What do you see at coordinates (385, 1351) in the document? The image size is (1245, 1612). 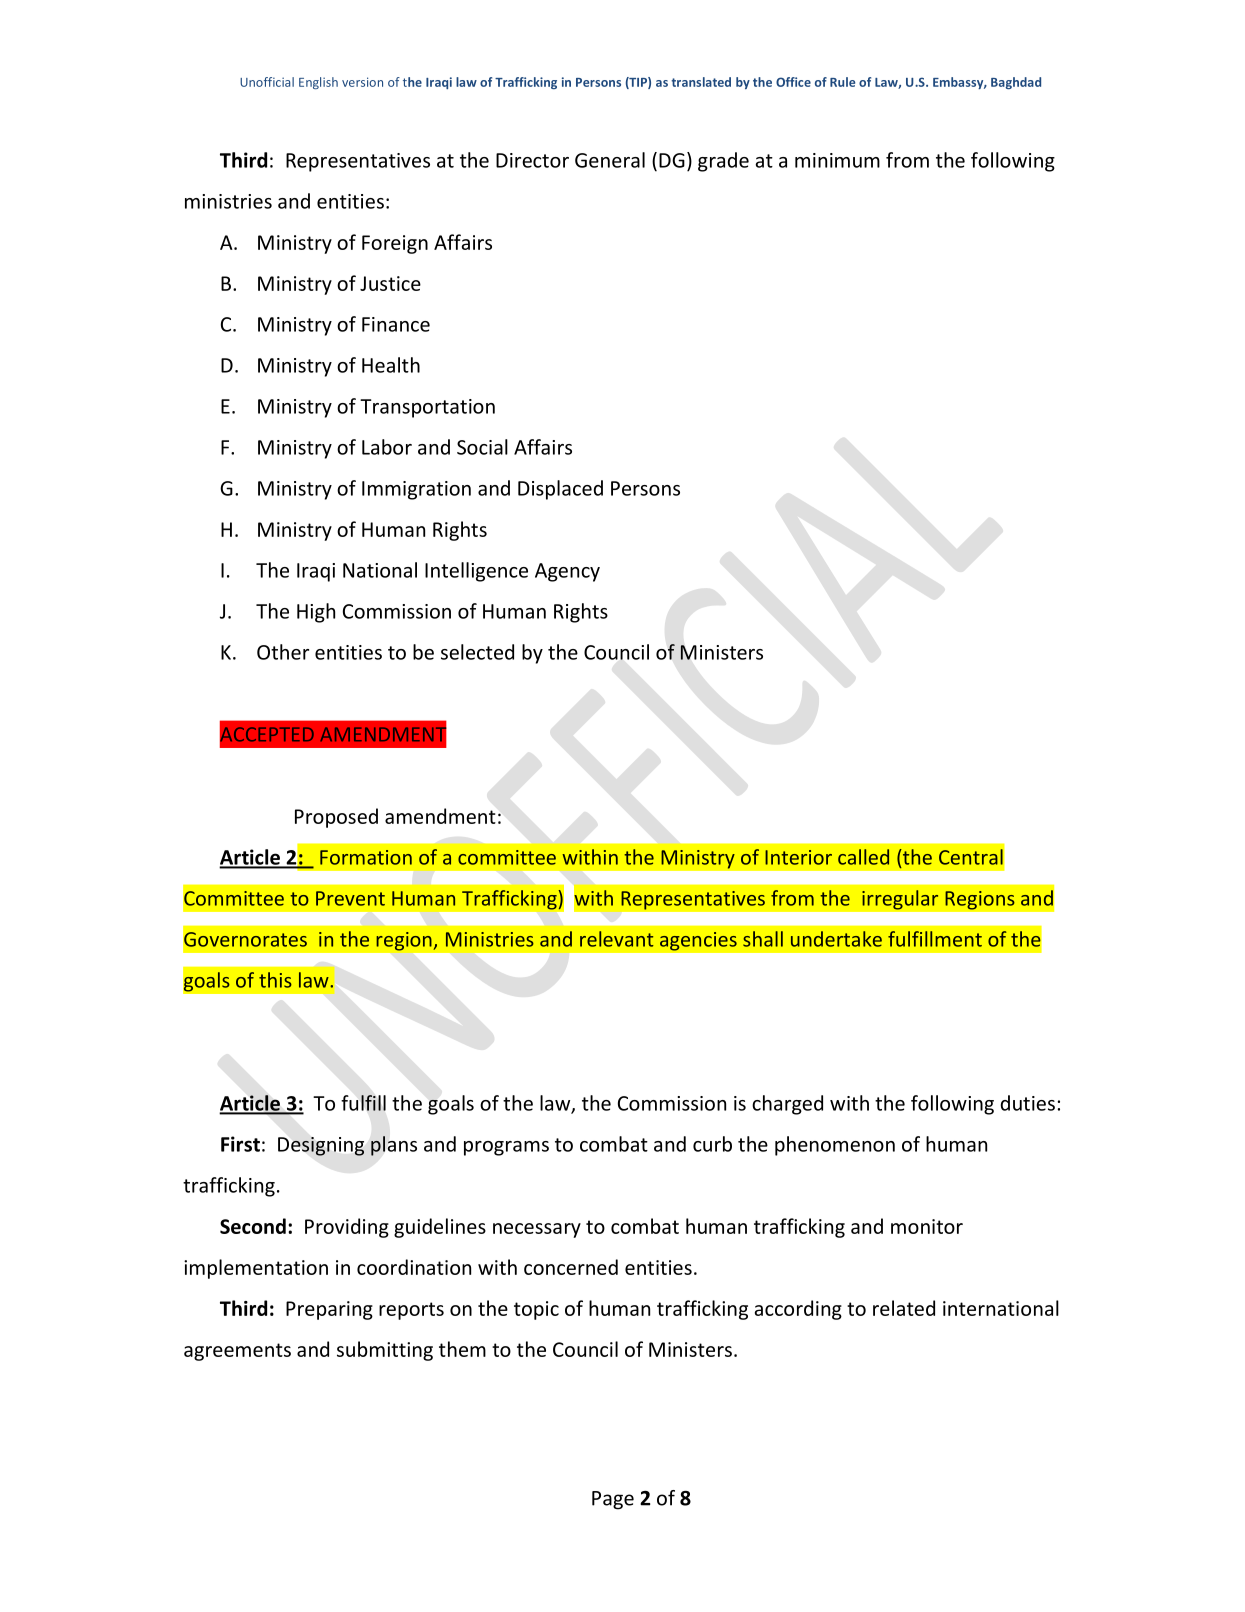 I see `submitting` at bounding box center [385, 1351].
